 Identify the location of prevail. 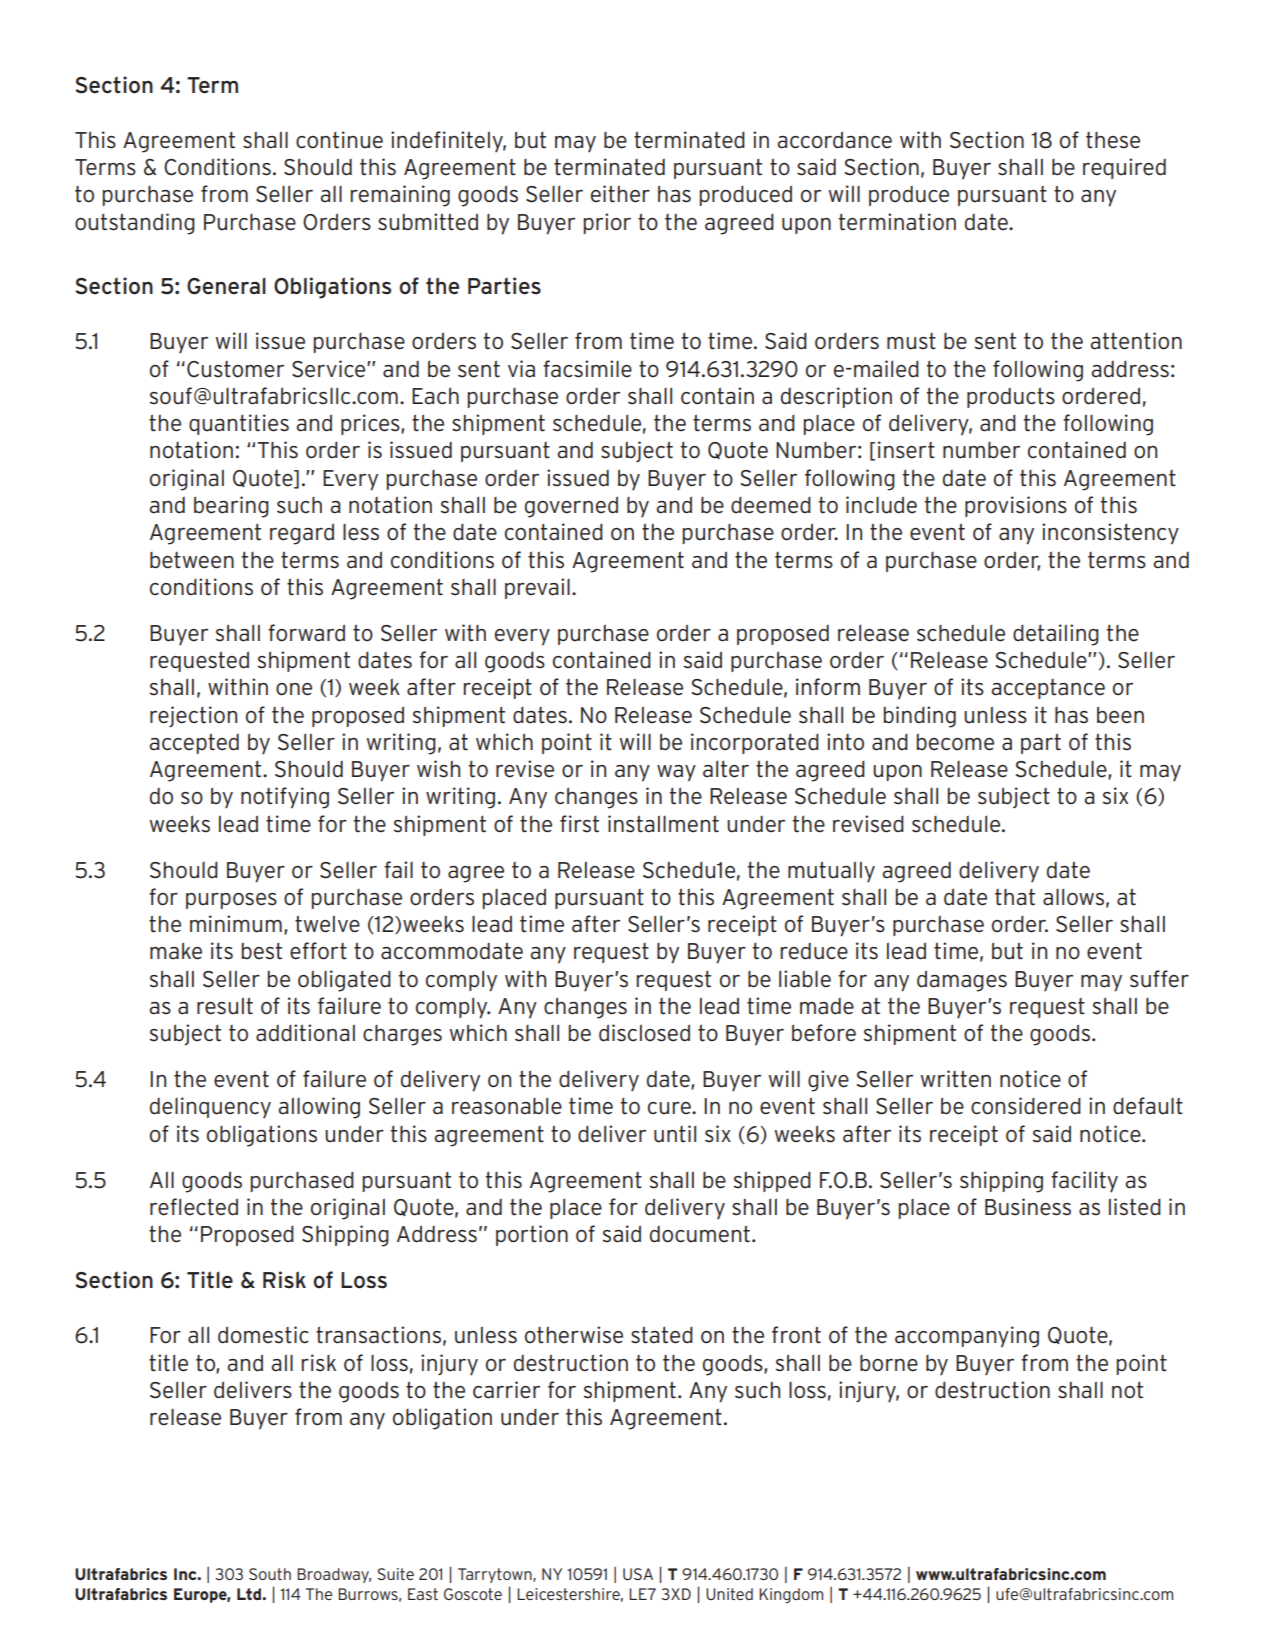
(537, 588).
